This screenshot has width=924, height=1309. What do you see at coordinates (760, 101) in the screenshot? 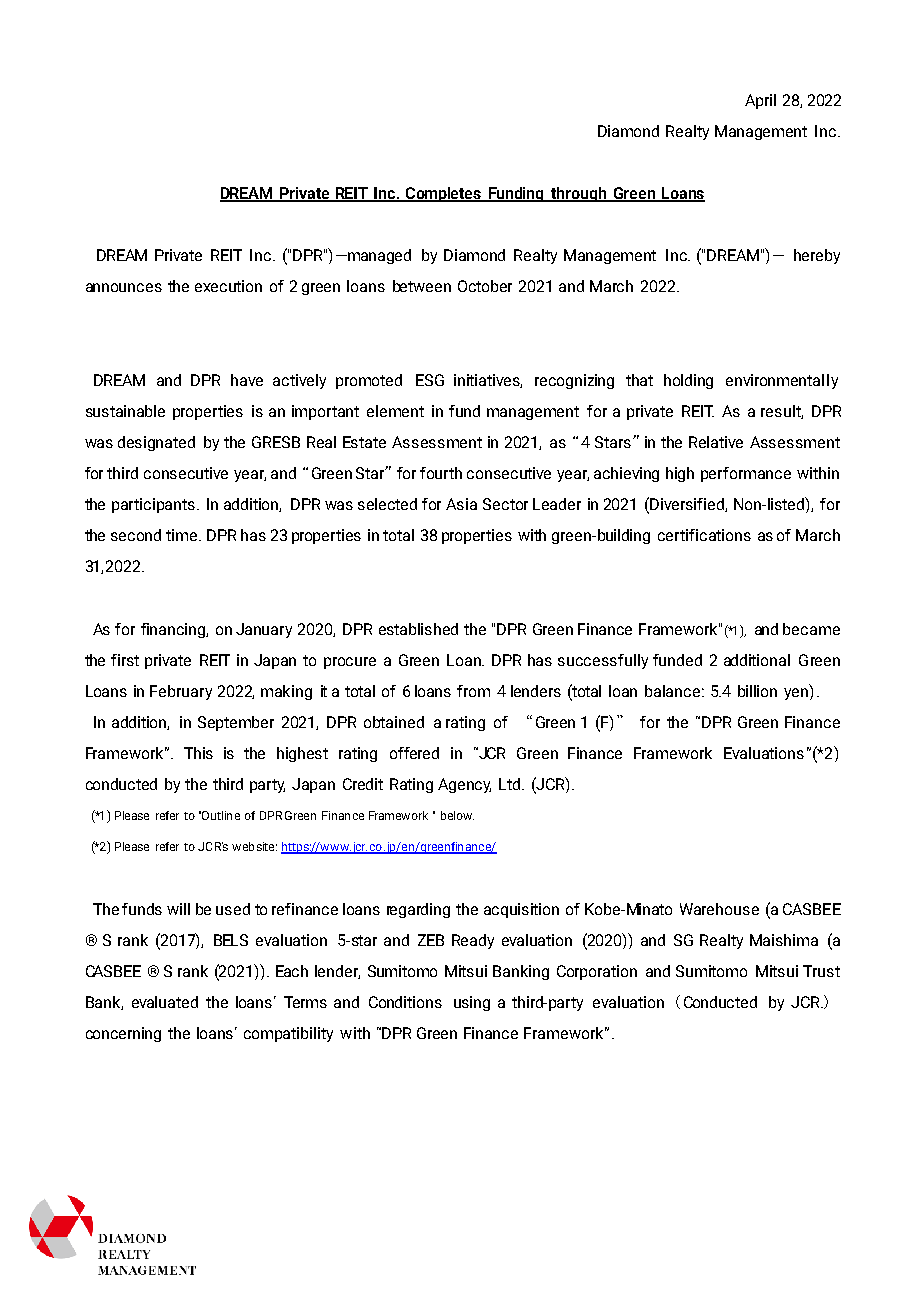
I see `April` at bounding box center [760, 101].
